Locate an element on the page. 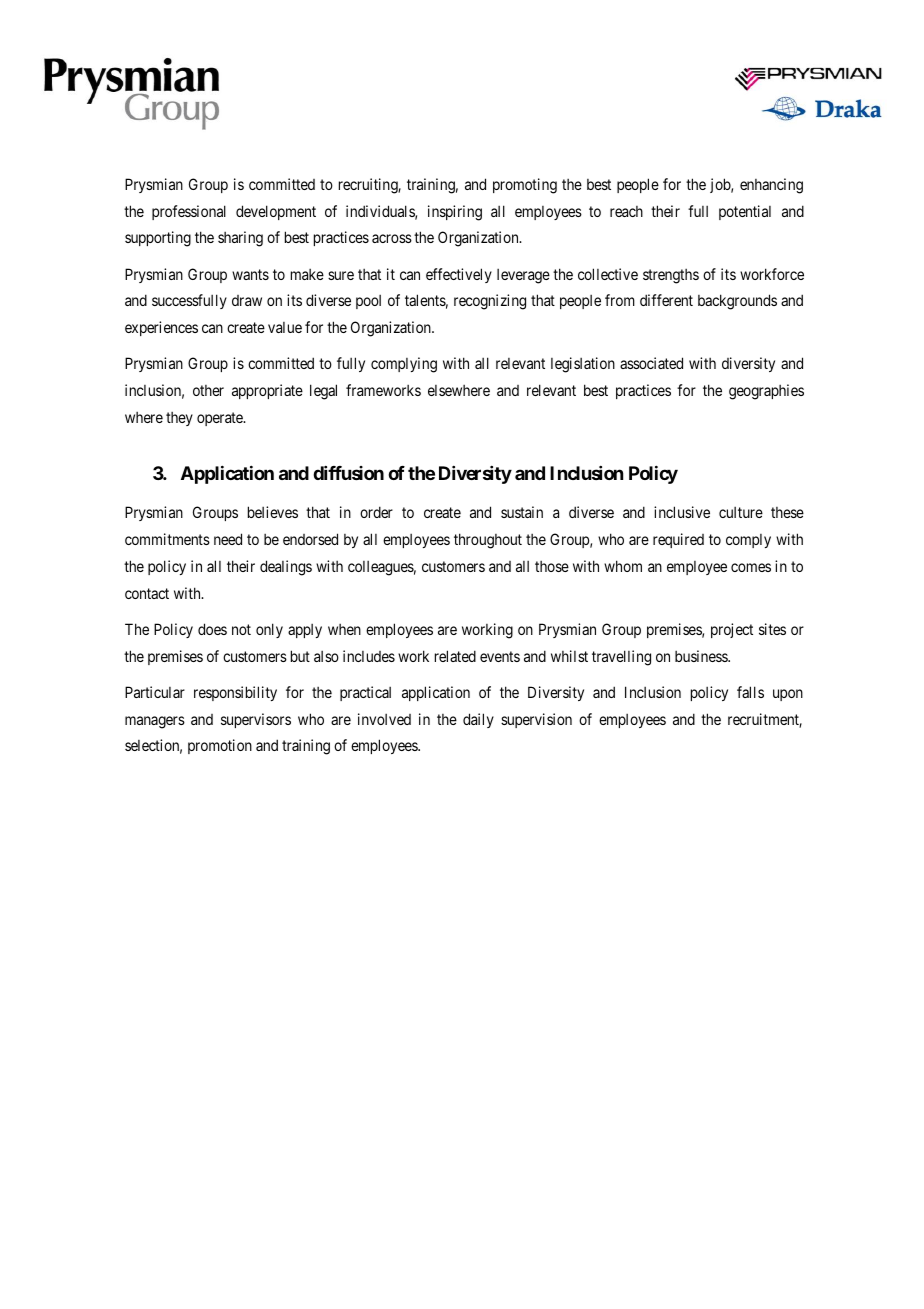  potential is located at coordinates (745, 212).
